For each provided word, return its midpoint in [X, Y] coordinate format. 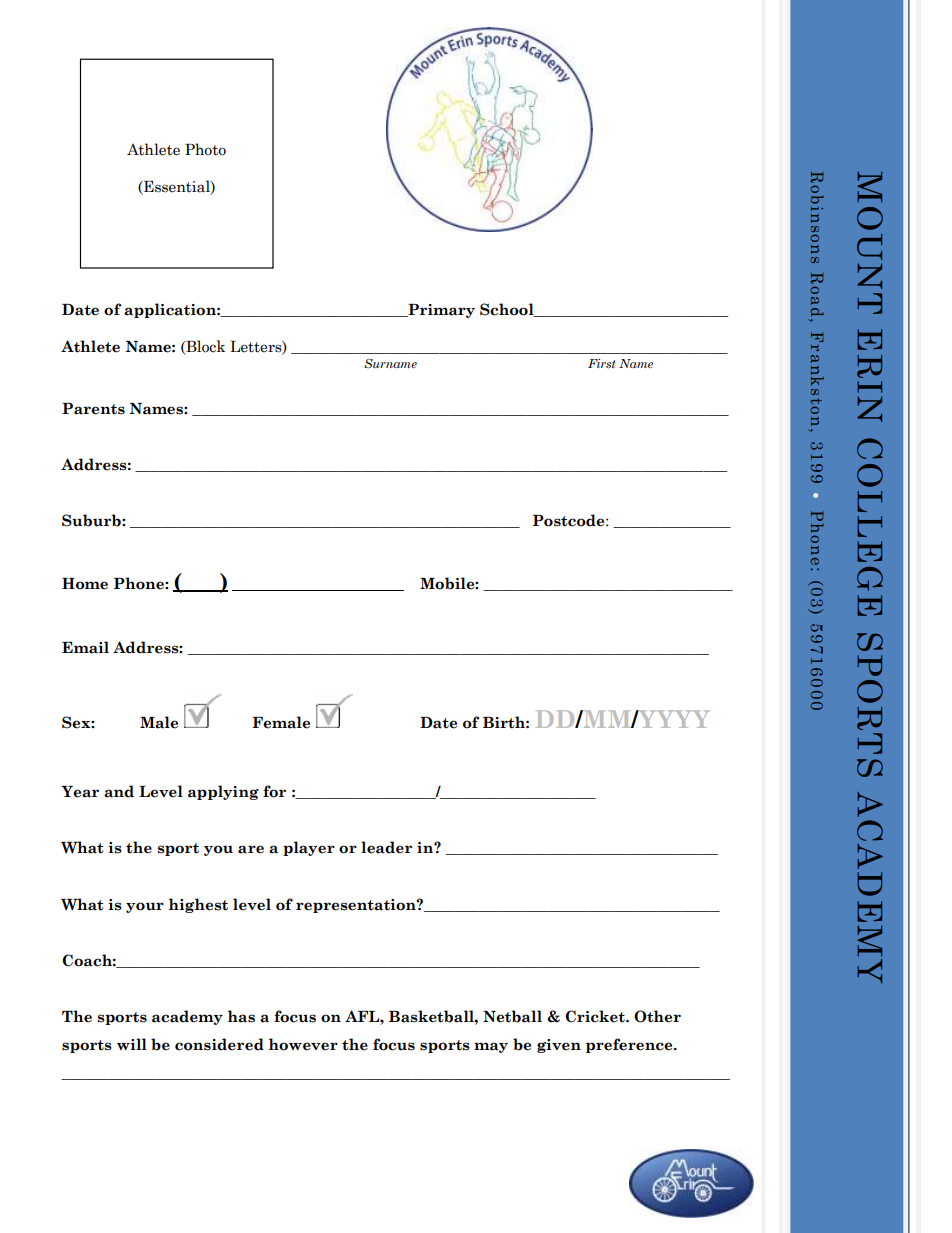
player [309, 848]
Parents [93, 409]
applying [223, 792]
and [119, 791]
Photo [205, 149]
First [601, 364]
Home [85, 584]
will [132, 1044]
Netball [512, 1016]
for [274, 791]
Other [657, 1016]
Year [80, 792]
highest [198, 905]
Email [85, 647]
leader [386, 847]
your [145, 907]
